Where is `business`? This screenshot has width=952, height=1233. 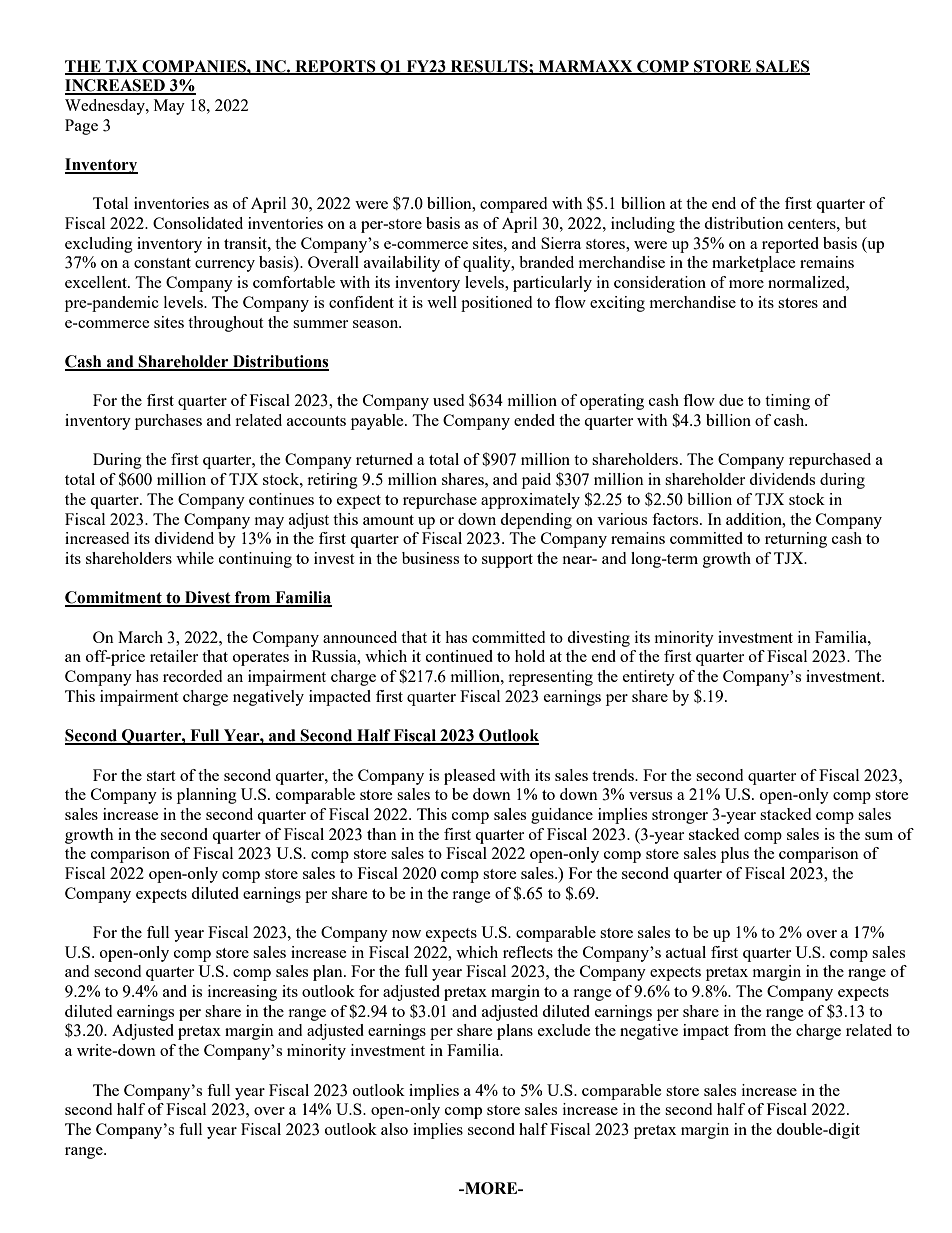
business is located at coordinates (430, 558).
